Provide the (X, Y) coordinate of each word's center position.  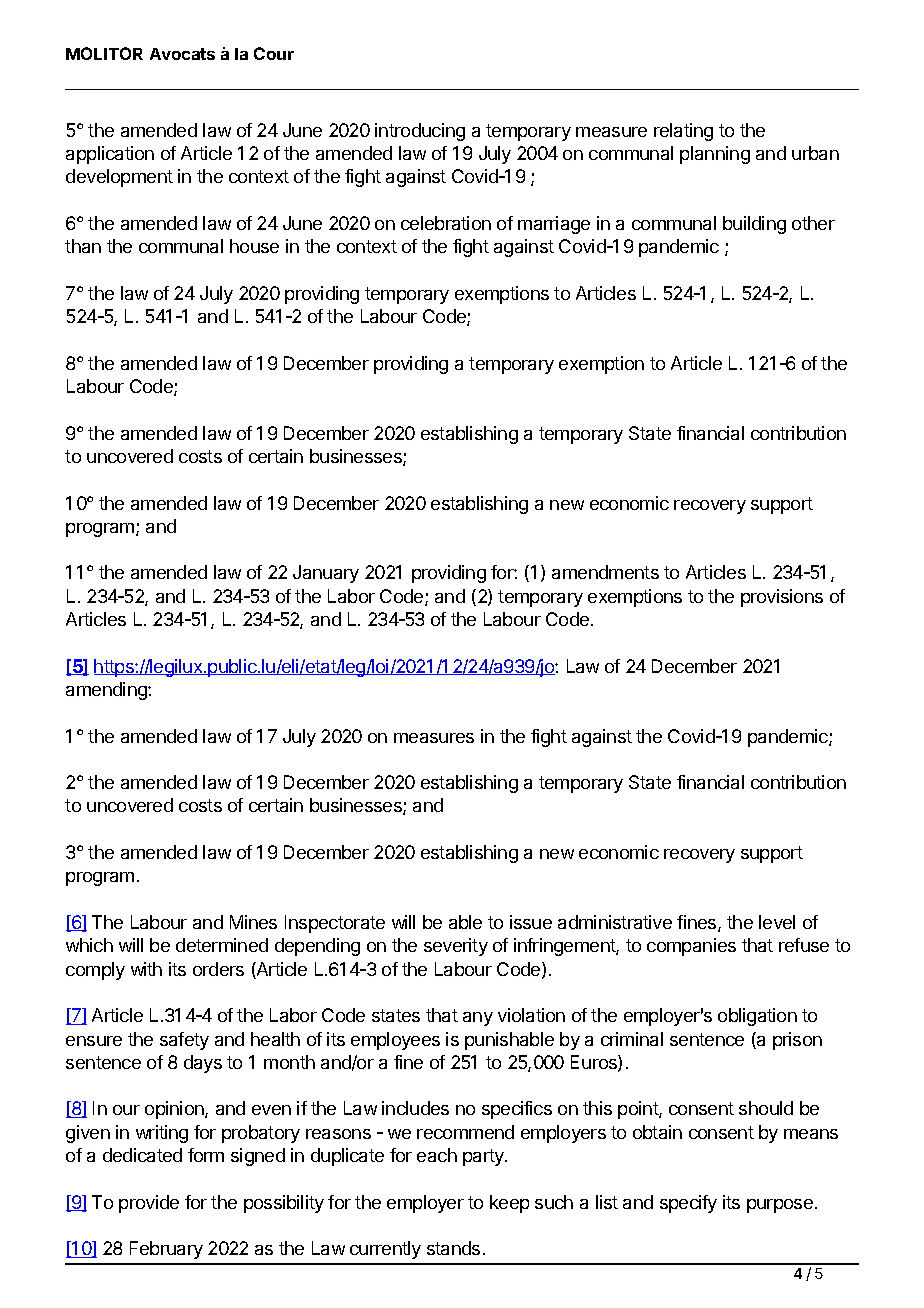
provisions (782, 598)
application (110, 155)
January (326, 574)
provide (149, 1204)
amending (107, 691)
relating (683, 132)
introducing (420, 132)
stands (453, 1248)
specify (688, 1204)
